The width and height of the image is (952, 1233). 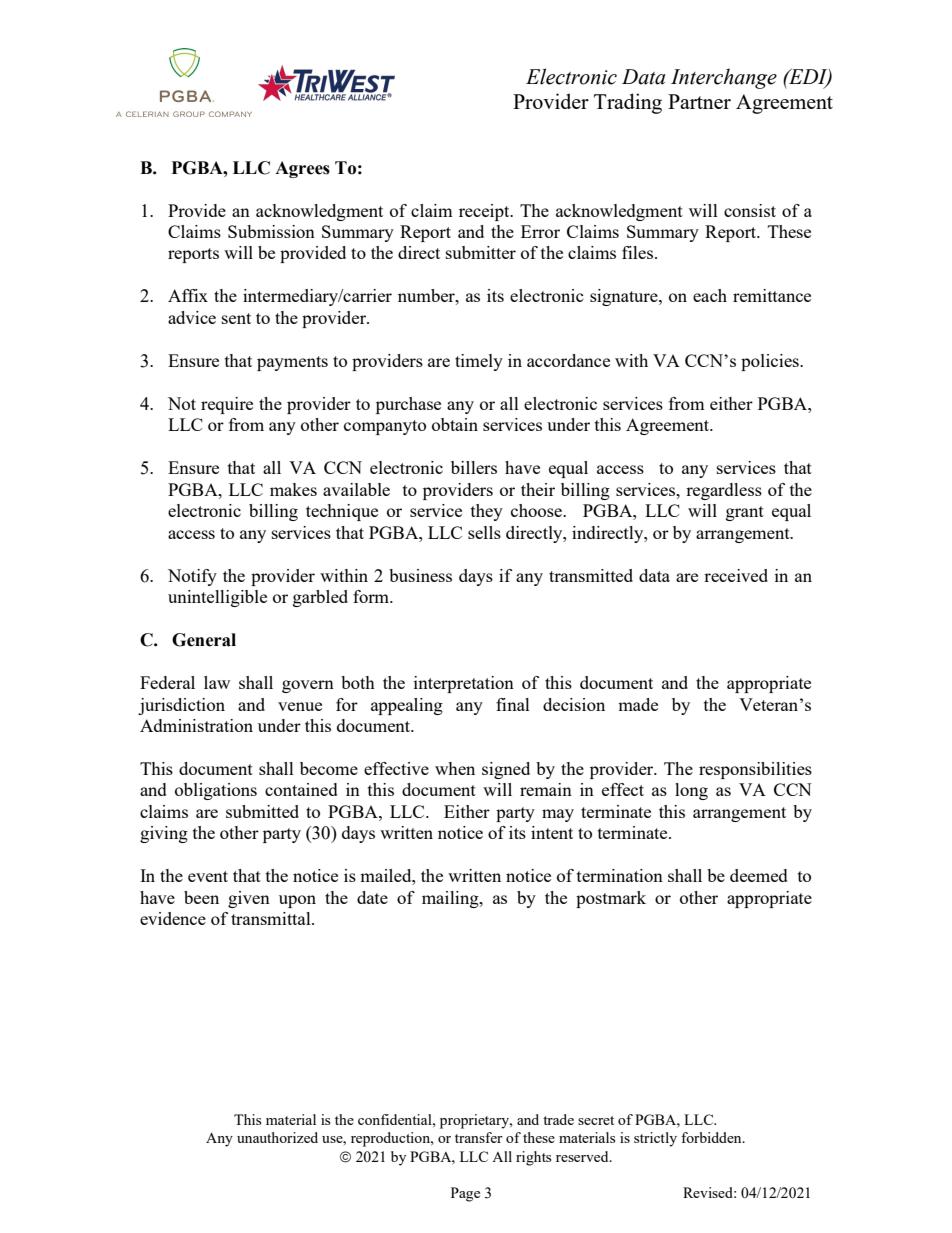 I want to click on timely, so click(x=479, y=362).
